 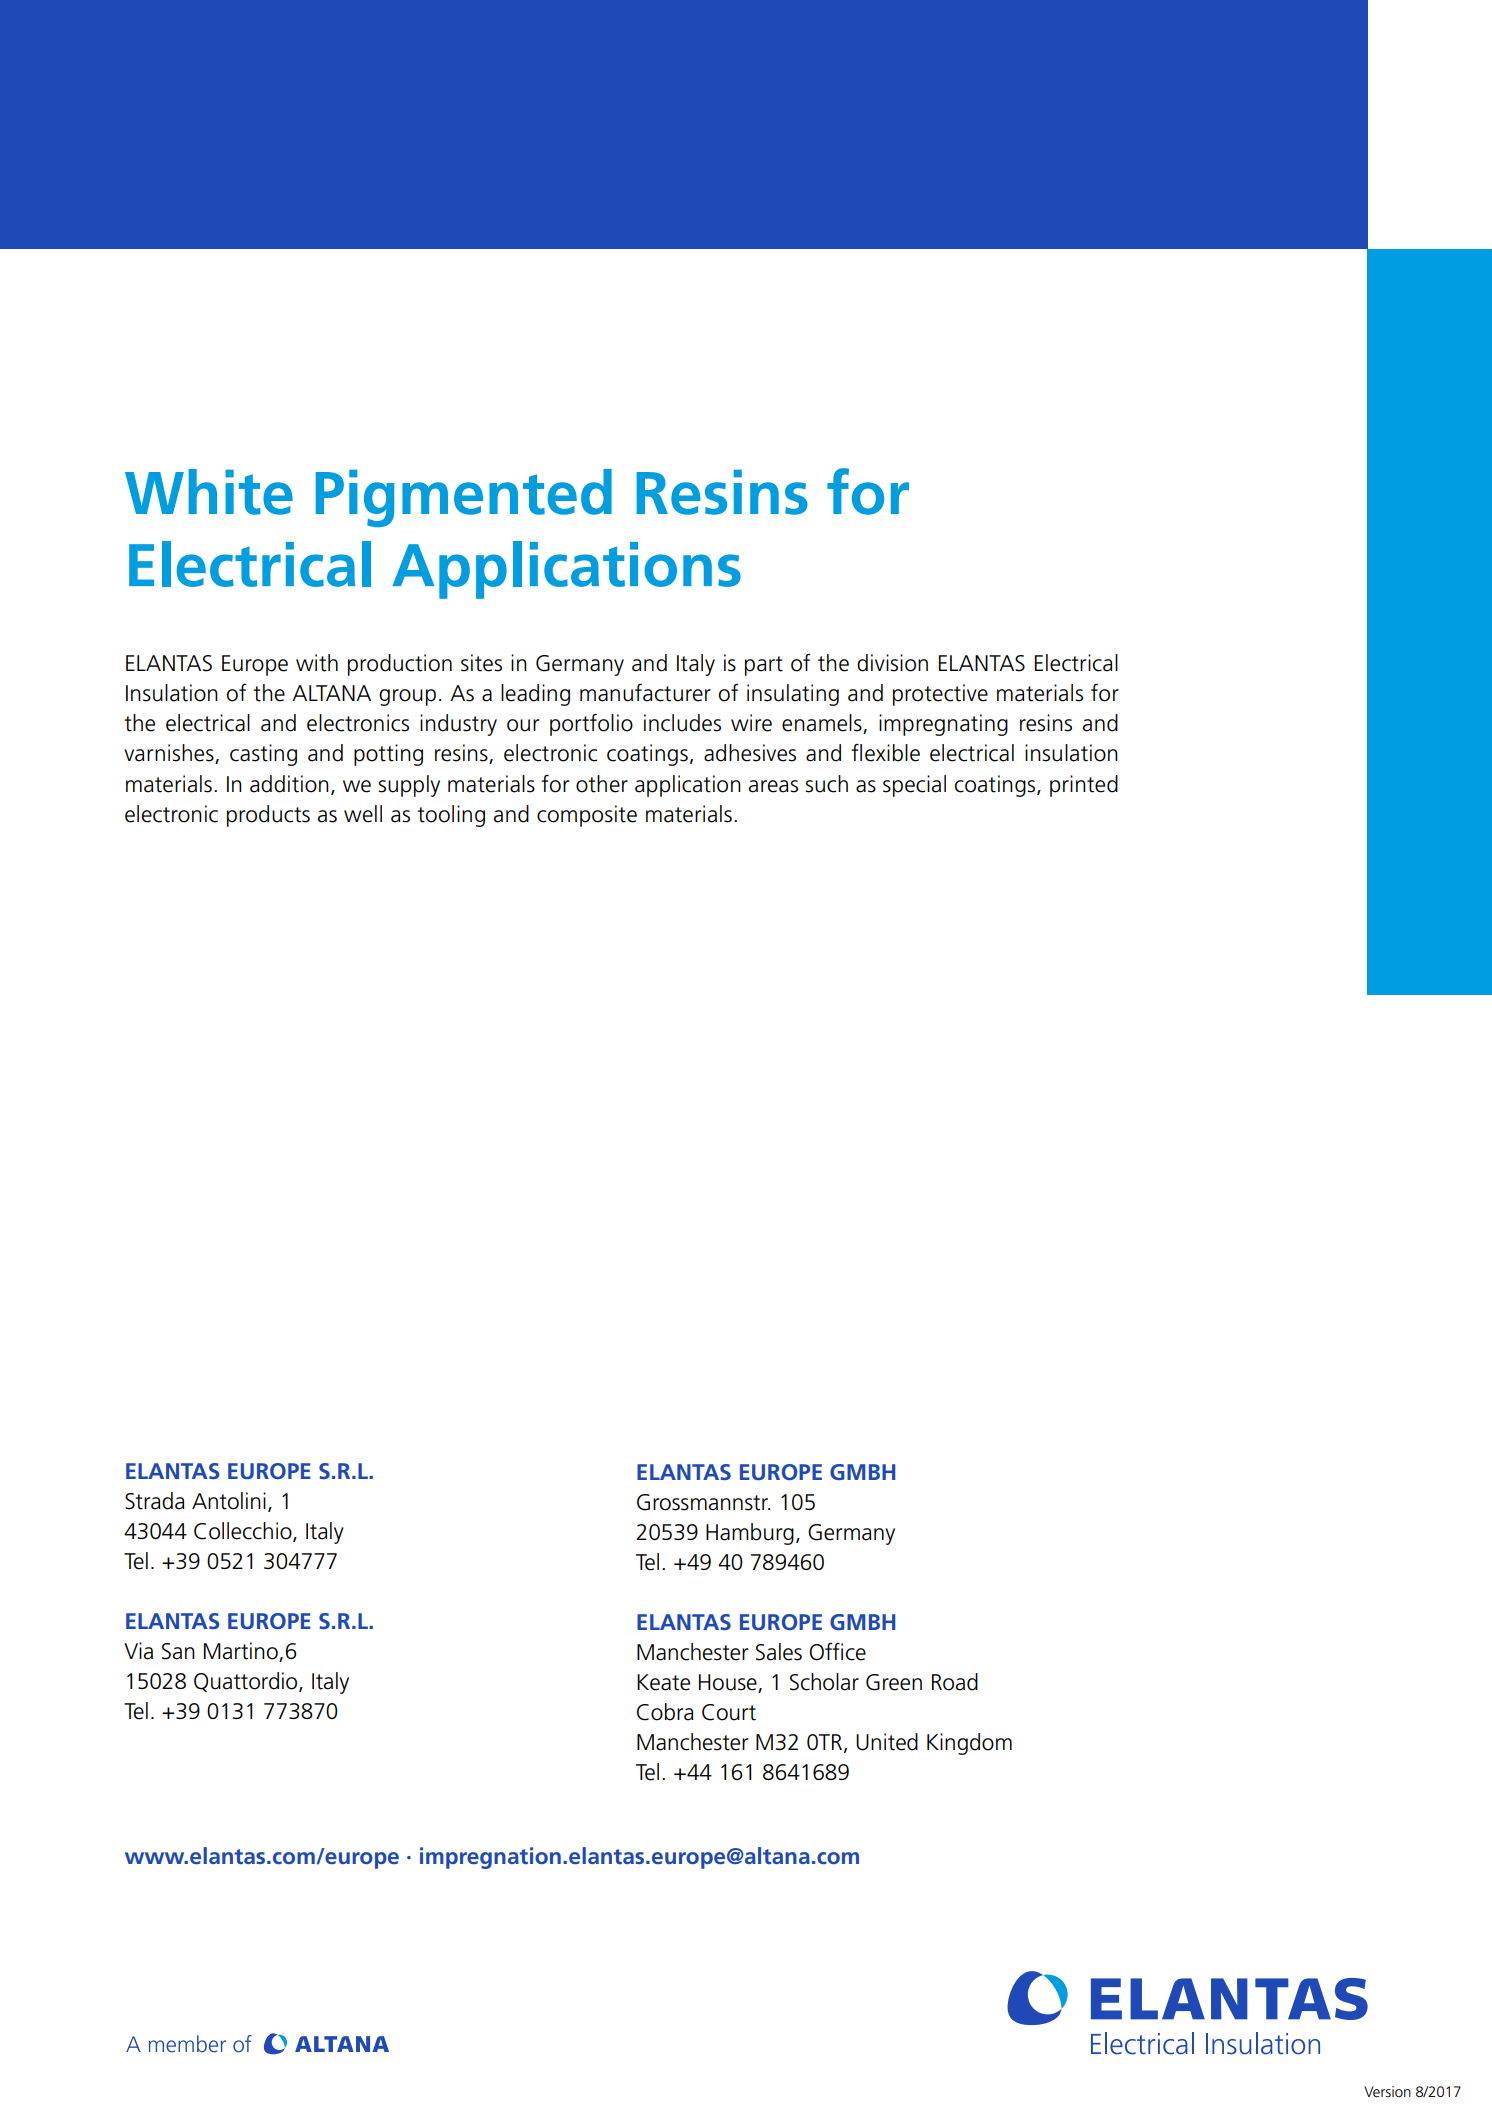 I want to click on printed, so click(x=1084, y=786).
